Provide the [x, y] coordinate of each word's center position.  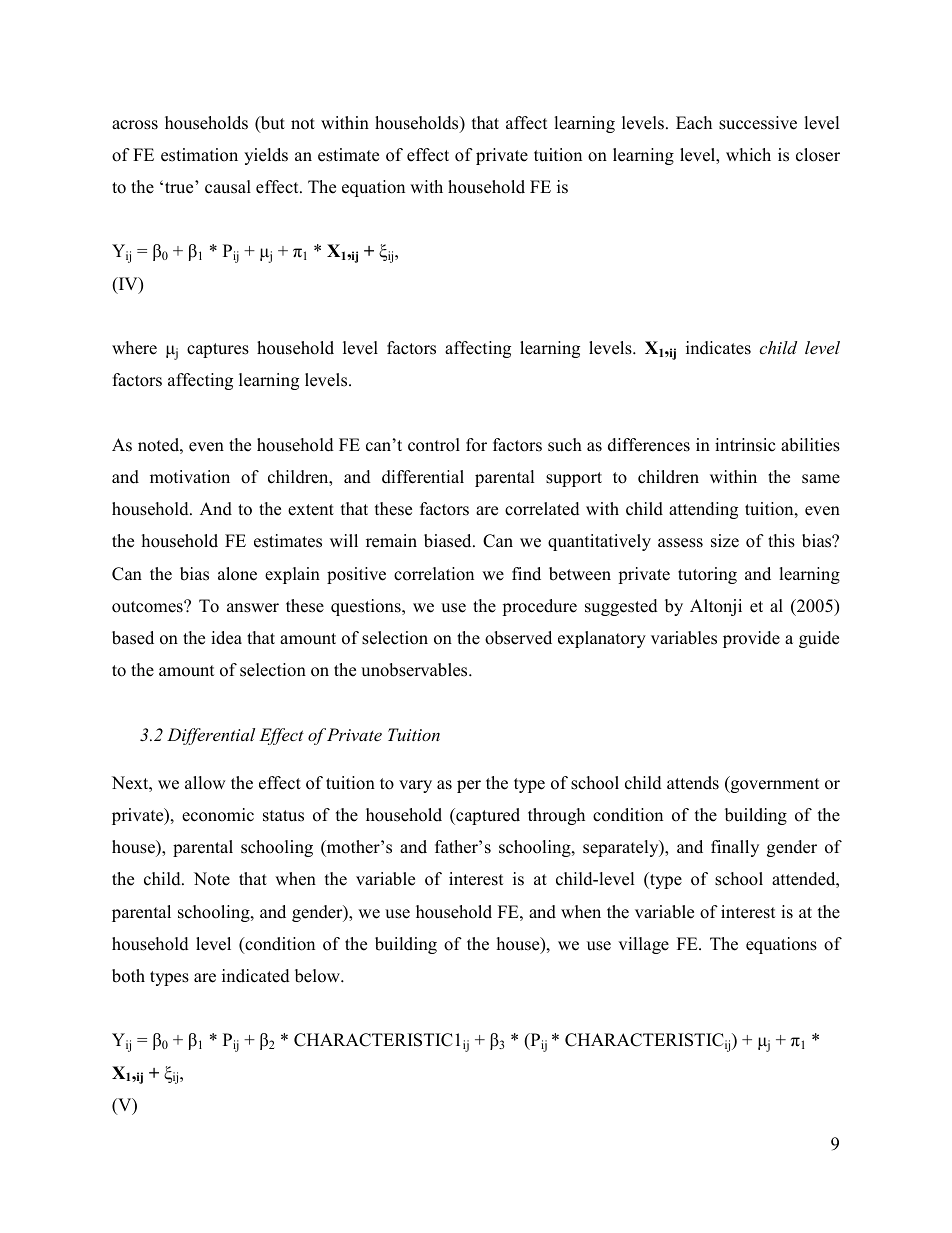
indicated [256, 976]
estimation [199, 155]
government [774, 784]
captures [218, 350]
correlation [434, 574]
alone [237, 574]
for [476, 445]
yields [266, 156]
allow [205, 783]
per [469, 786]
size [725, 541]
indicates [718, 348]
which [748, 155]
